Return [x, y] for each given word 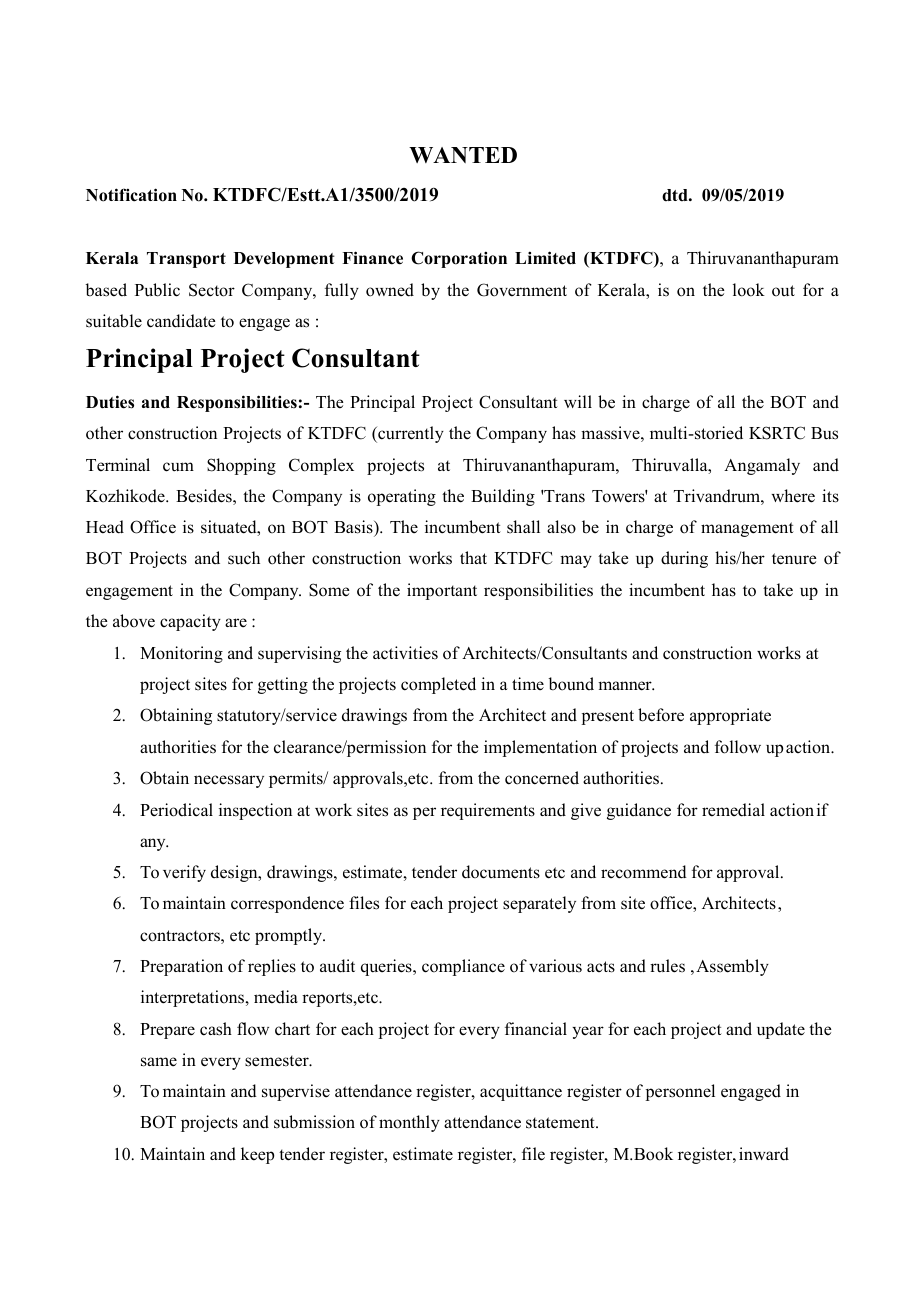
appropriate [730, 716]
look [749, 290]
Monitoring [181, 654]
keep [257, 1155]
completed [438, 685]
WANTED [463, 155]
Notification [131, 195]
